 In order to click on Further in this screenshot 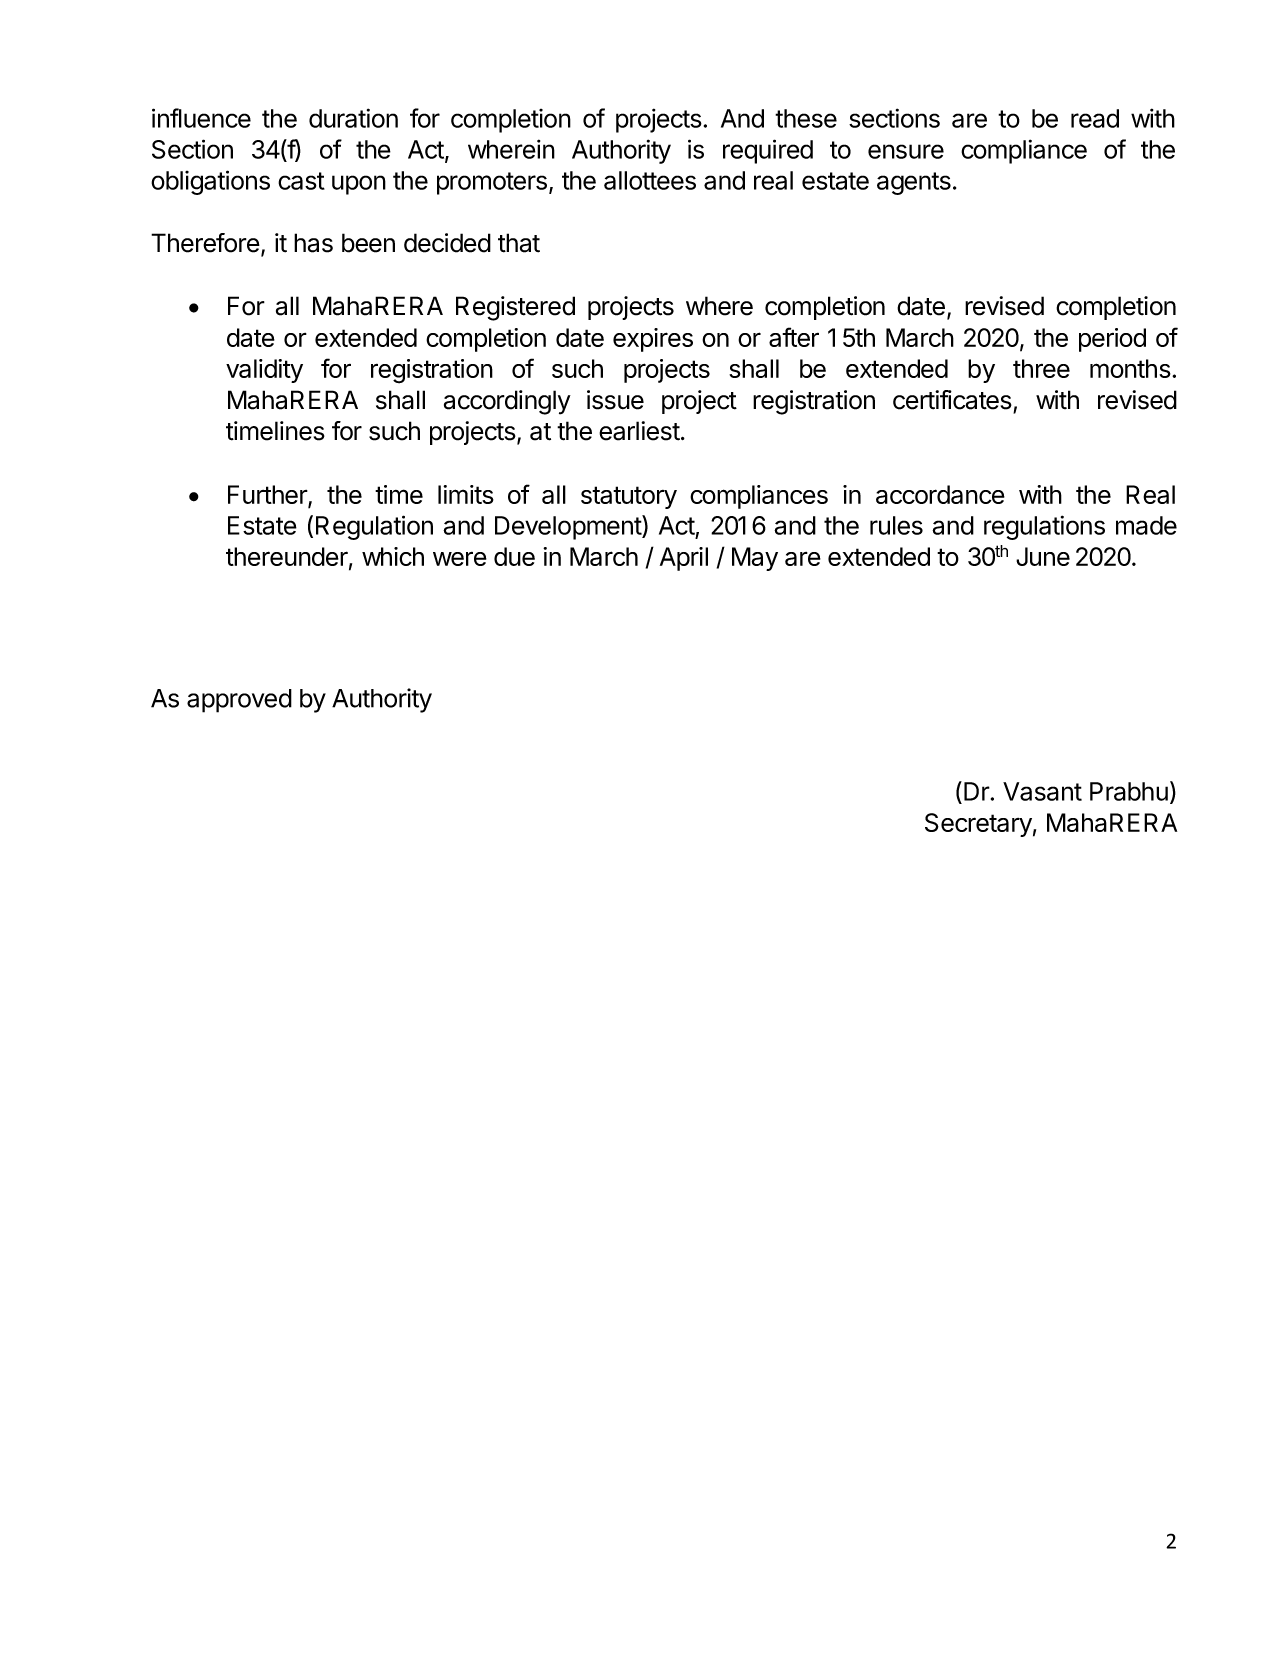, I will do `click(268, 496)`.
